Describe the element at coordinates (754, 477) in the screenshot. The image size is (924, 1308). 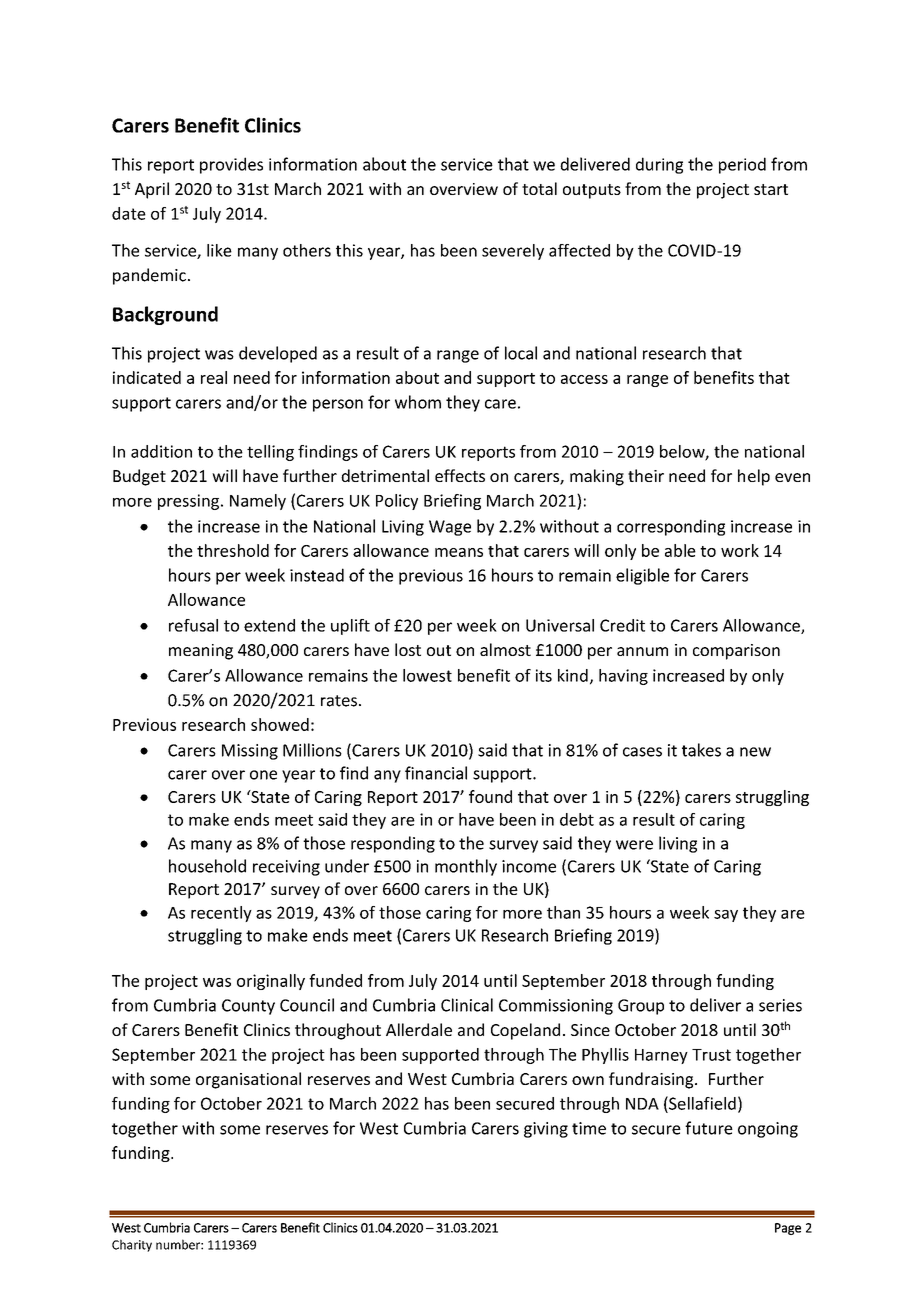
I see `help` at that location.
